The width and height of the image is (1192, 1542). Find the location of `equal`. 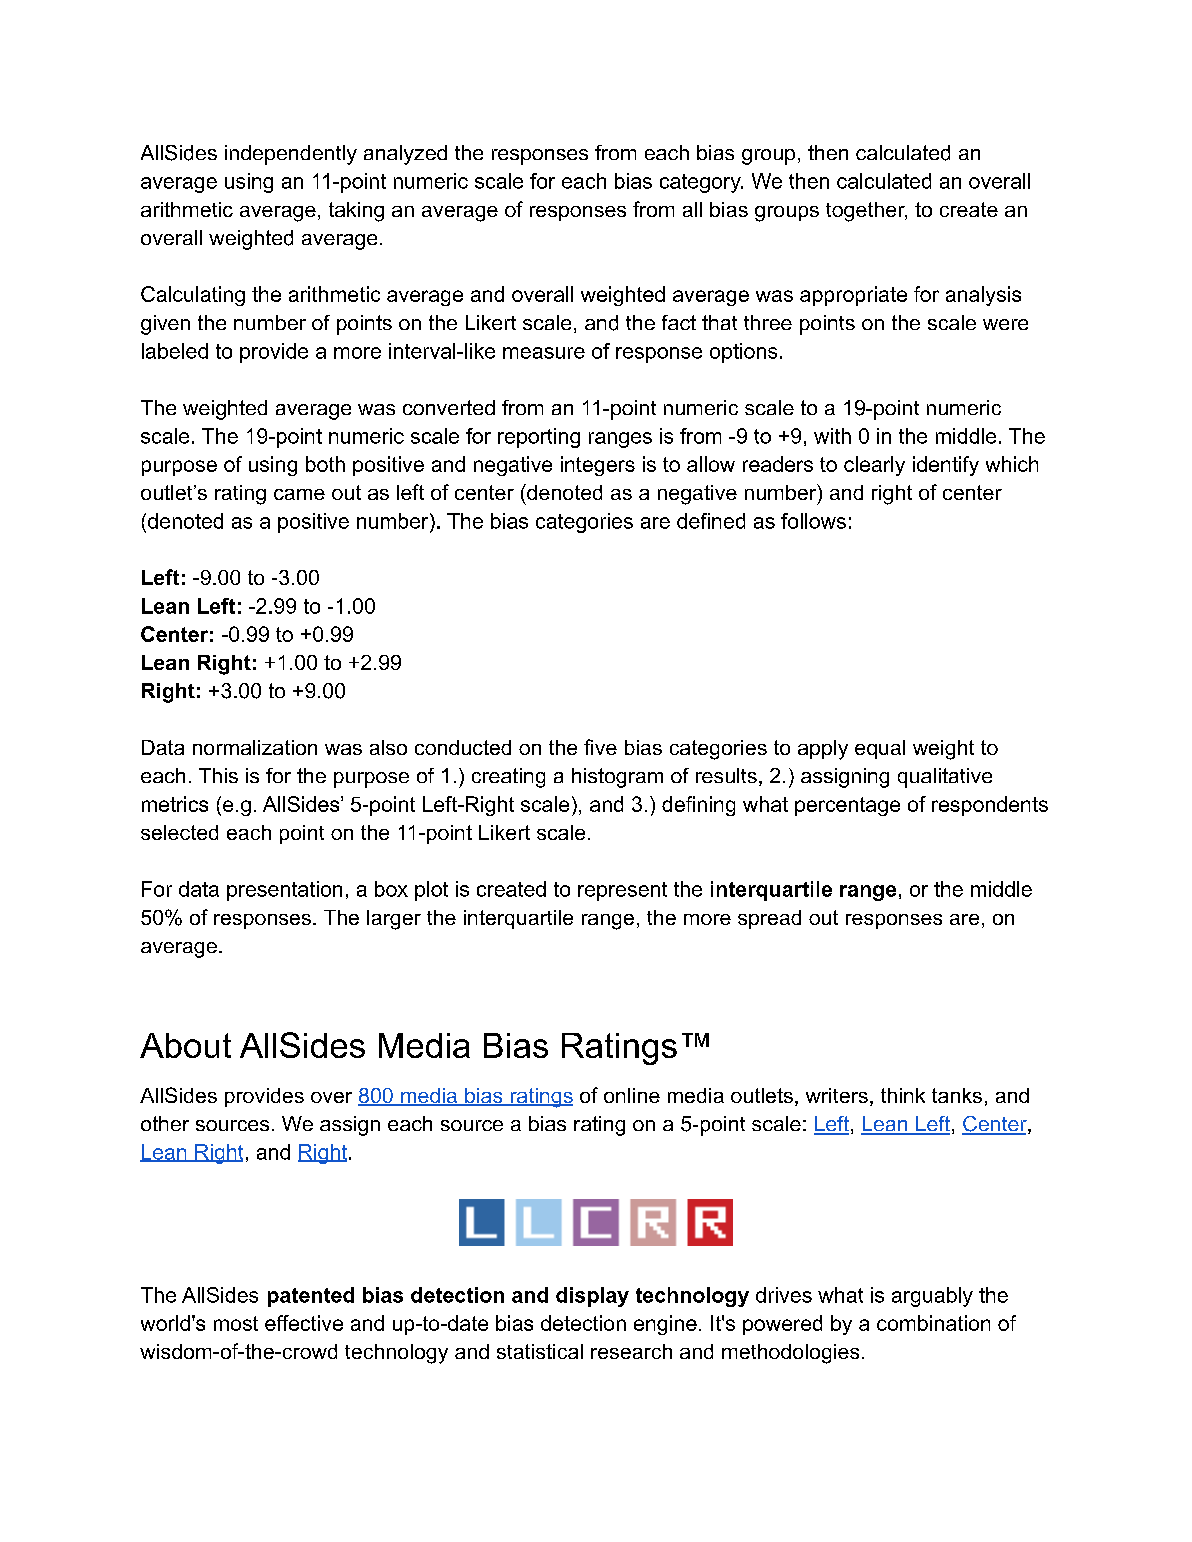

equal is located at coordinates (880, 749).
